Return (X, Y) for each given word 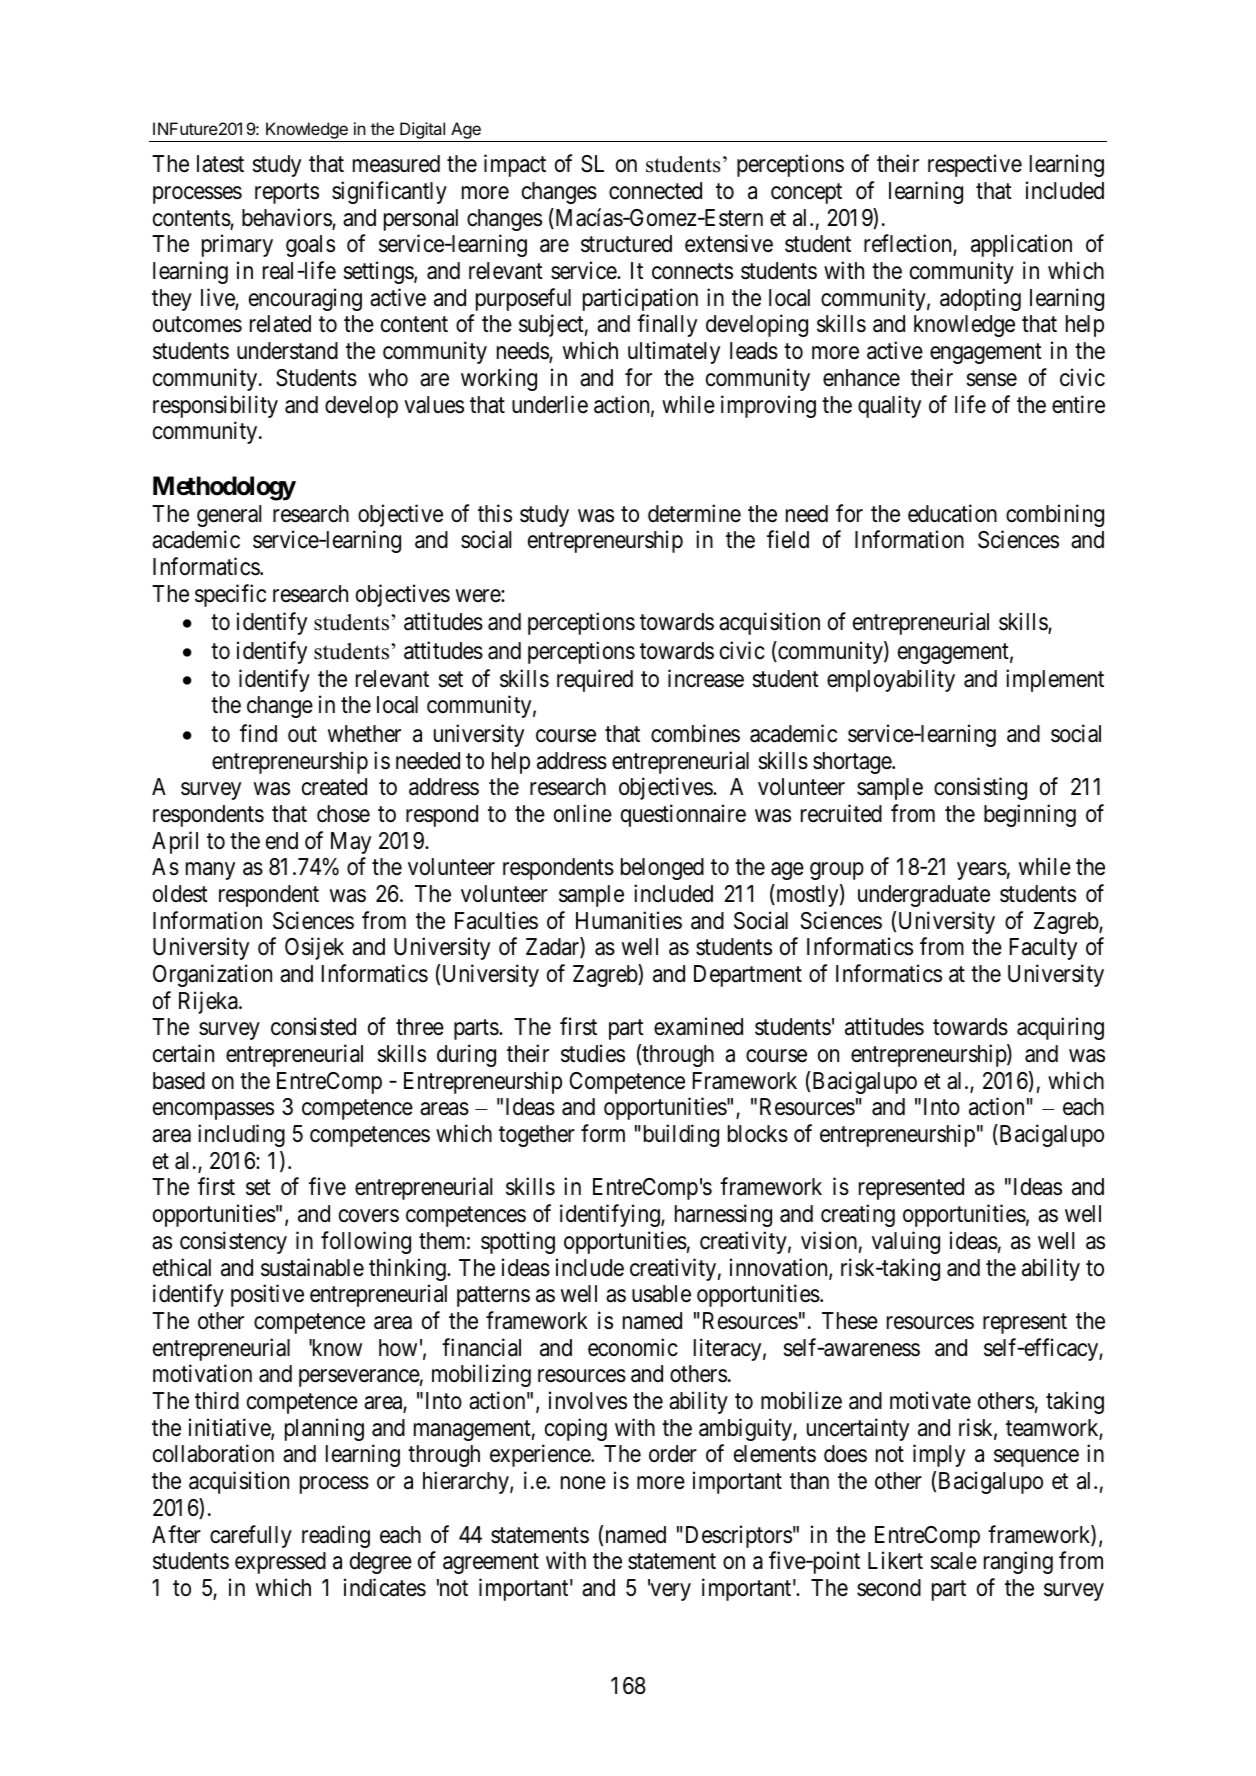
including (241, 1135)
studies (593, 1053)
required (595, 680)
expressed (280, 1563)
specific (230, 595)
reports (287, 194)
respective (975, 166)
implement (1055, 680)
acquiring (1060, 1029)
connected (655, 191)
